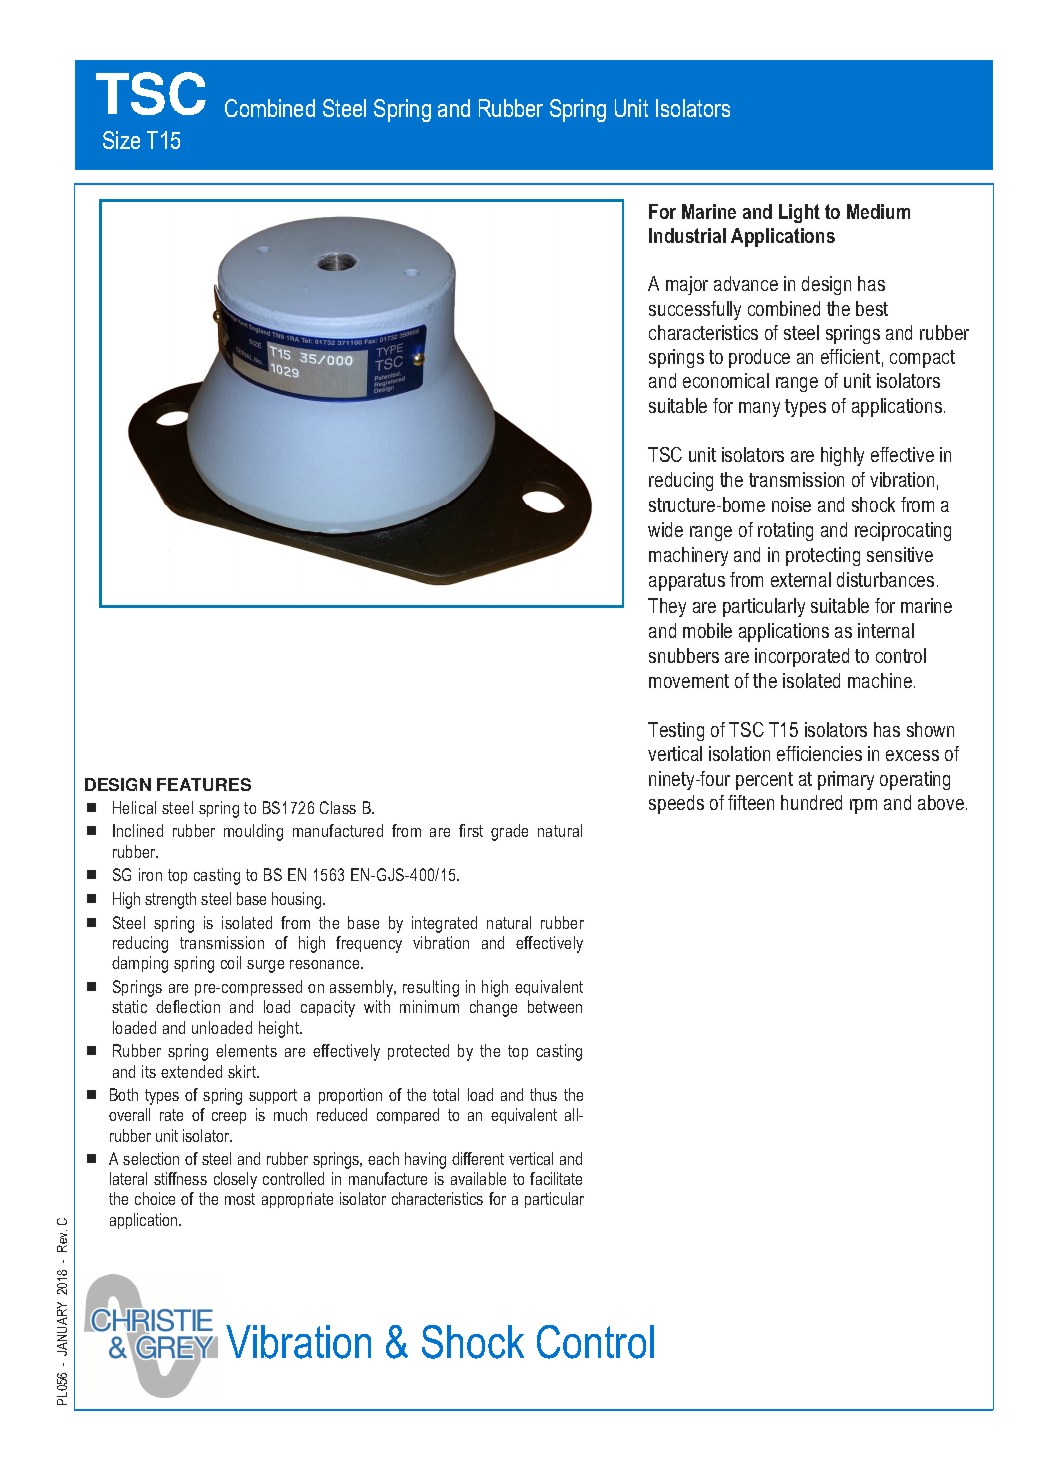 The height and width of the screenshot is (1483, 1048). I want to click on many, so click(759, 409).
